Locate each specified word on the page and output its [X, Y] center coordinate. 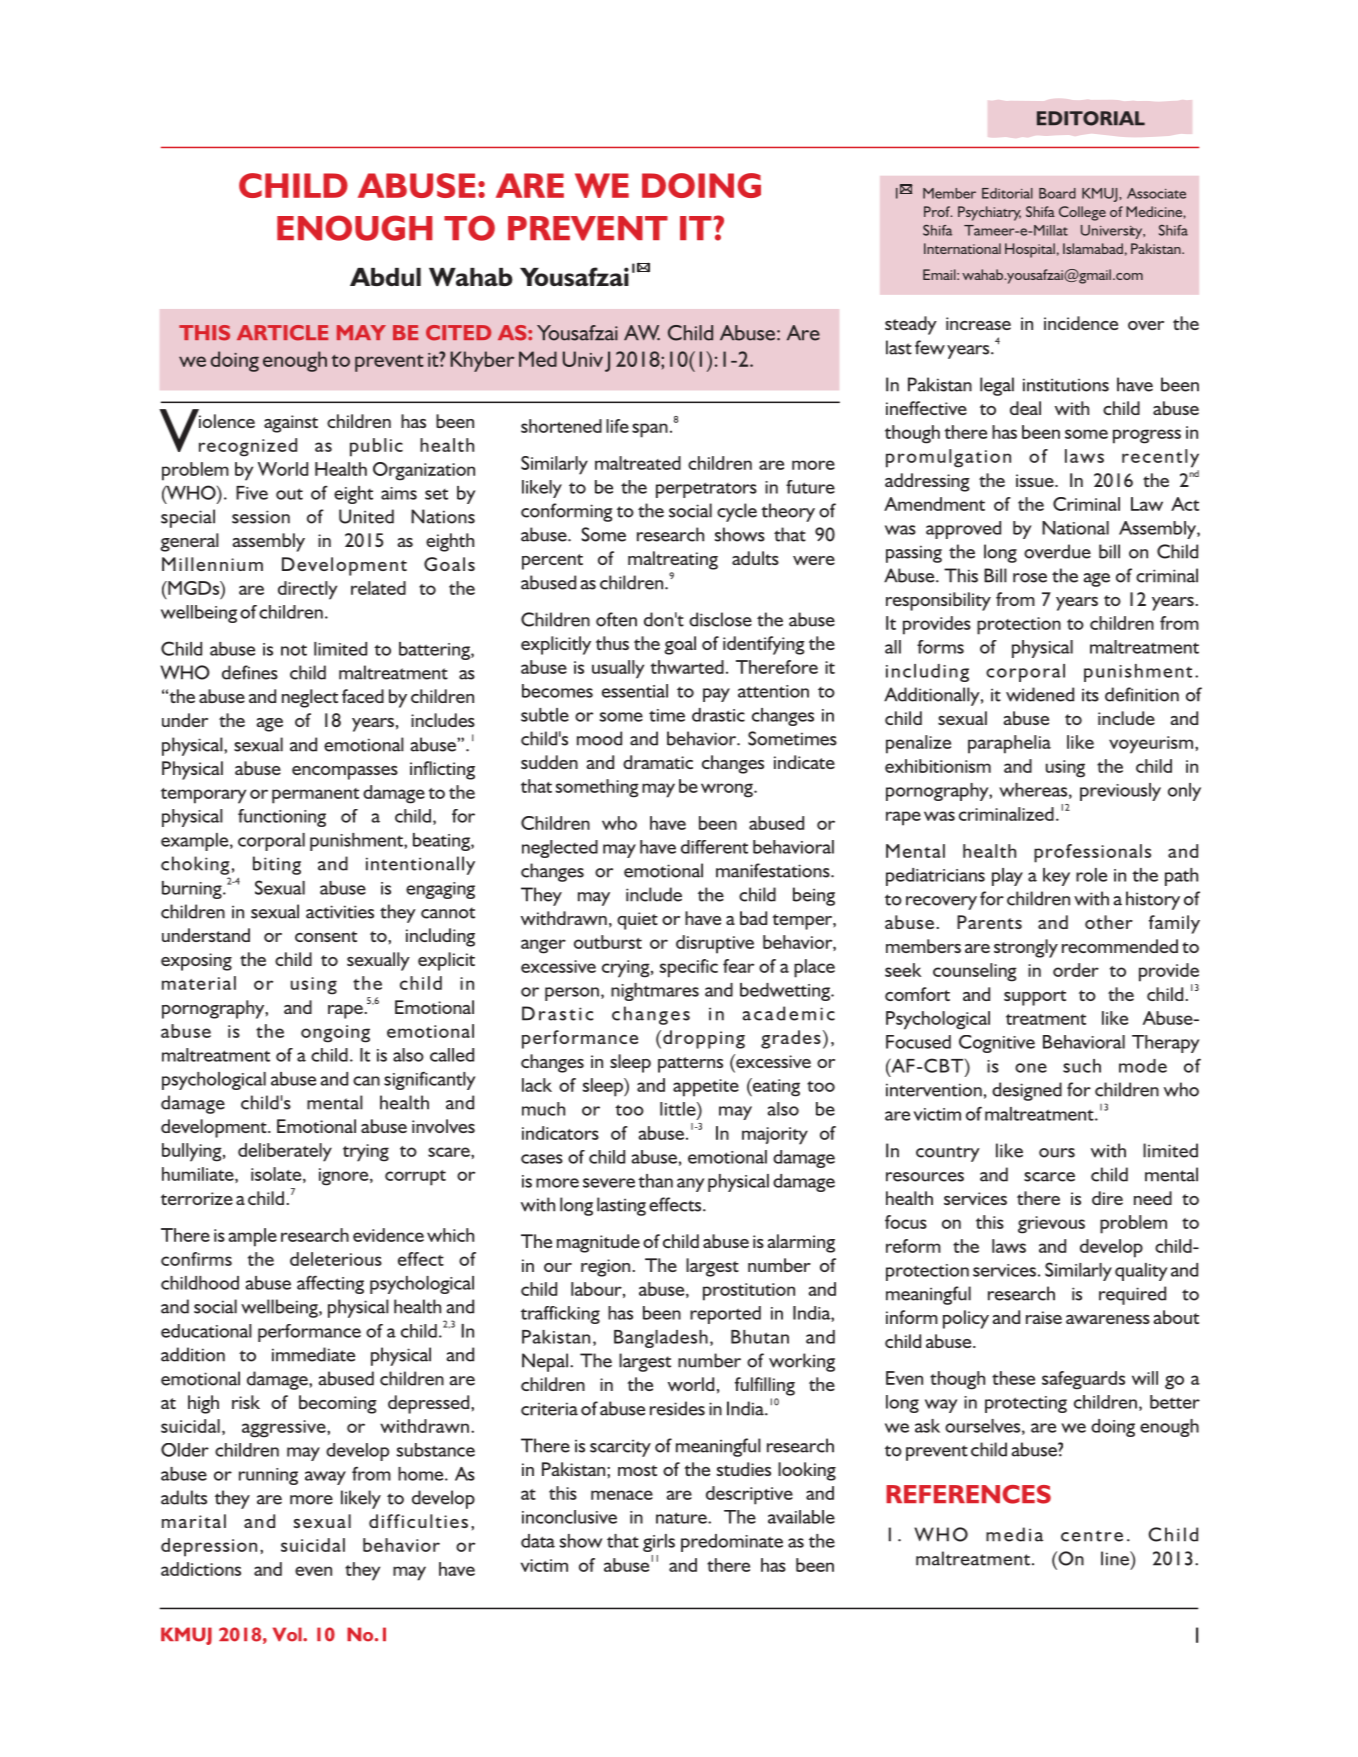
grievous [1051, 1225]
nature [682, 1518]
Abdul [385, 277]
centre [1092, 1536]
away [325, 1478]
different [714, 847]
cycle [737, 512]
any [690, 1185]
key [1056, 877]
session [261, 517]
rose [1030, 578]
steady [911, 325]
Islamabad [1093, 248]
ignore [345, 1177]
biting [277, 865]
